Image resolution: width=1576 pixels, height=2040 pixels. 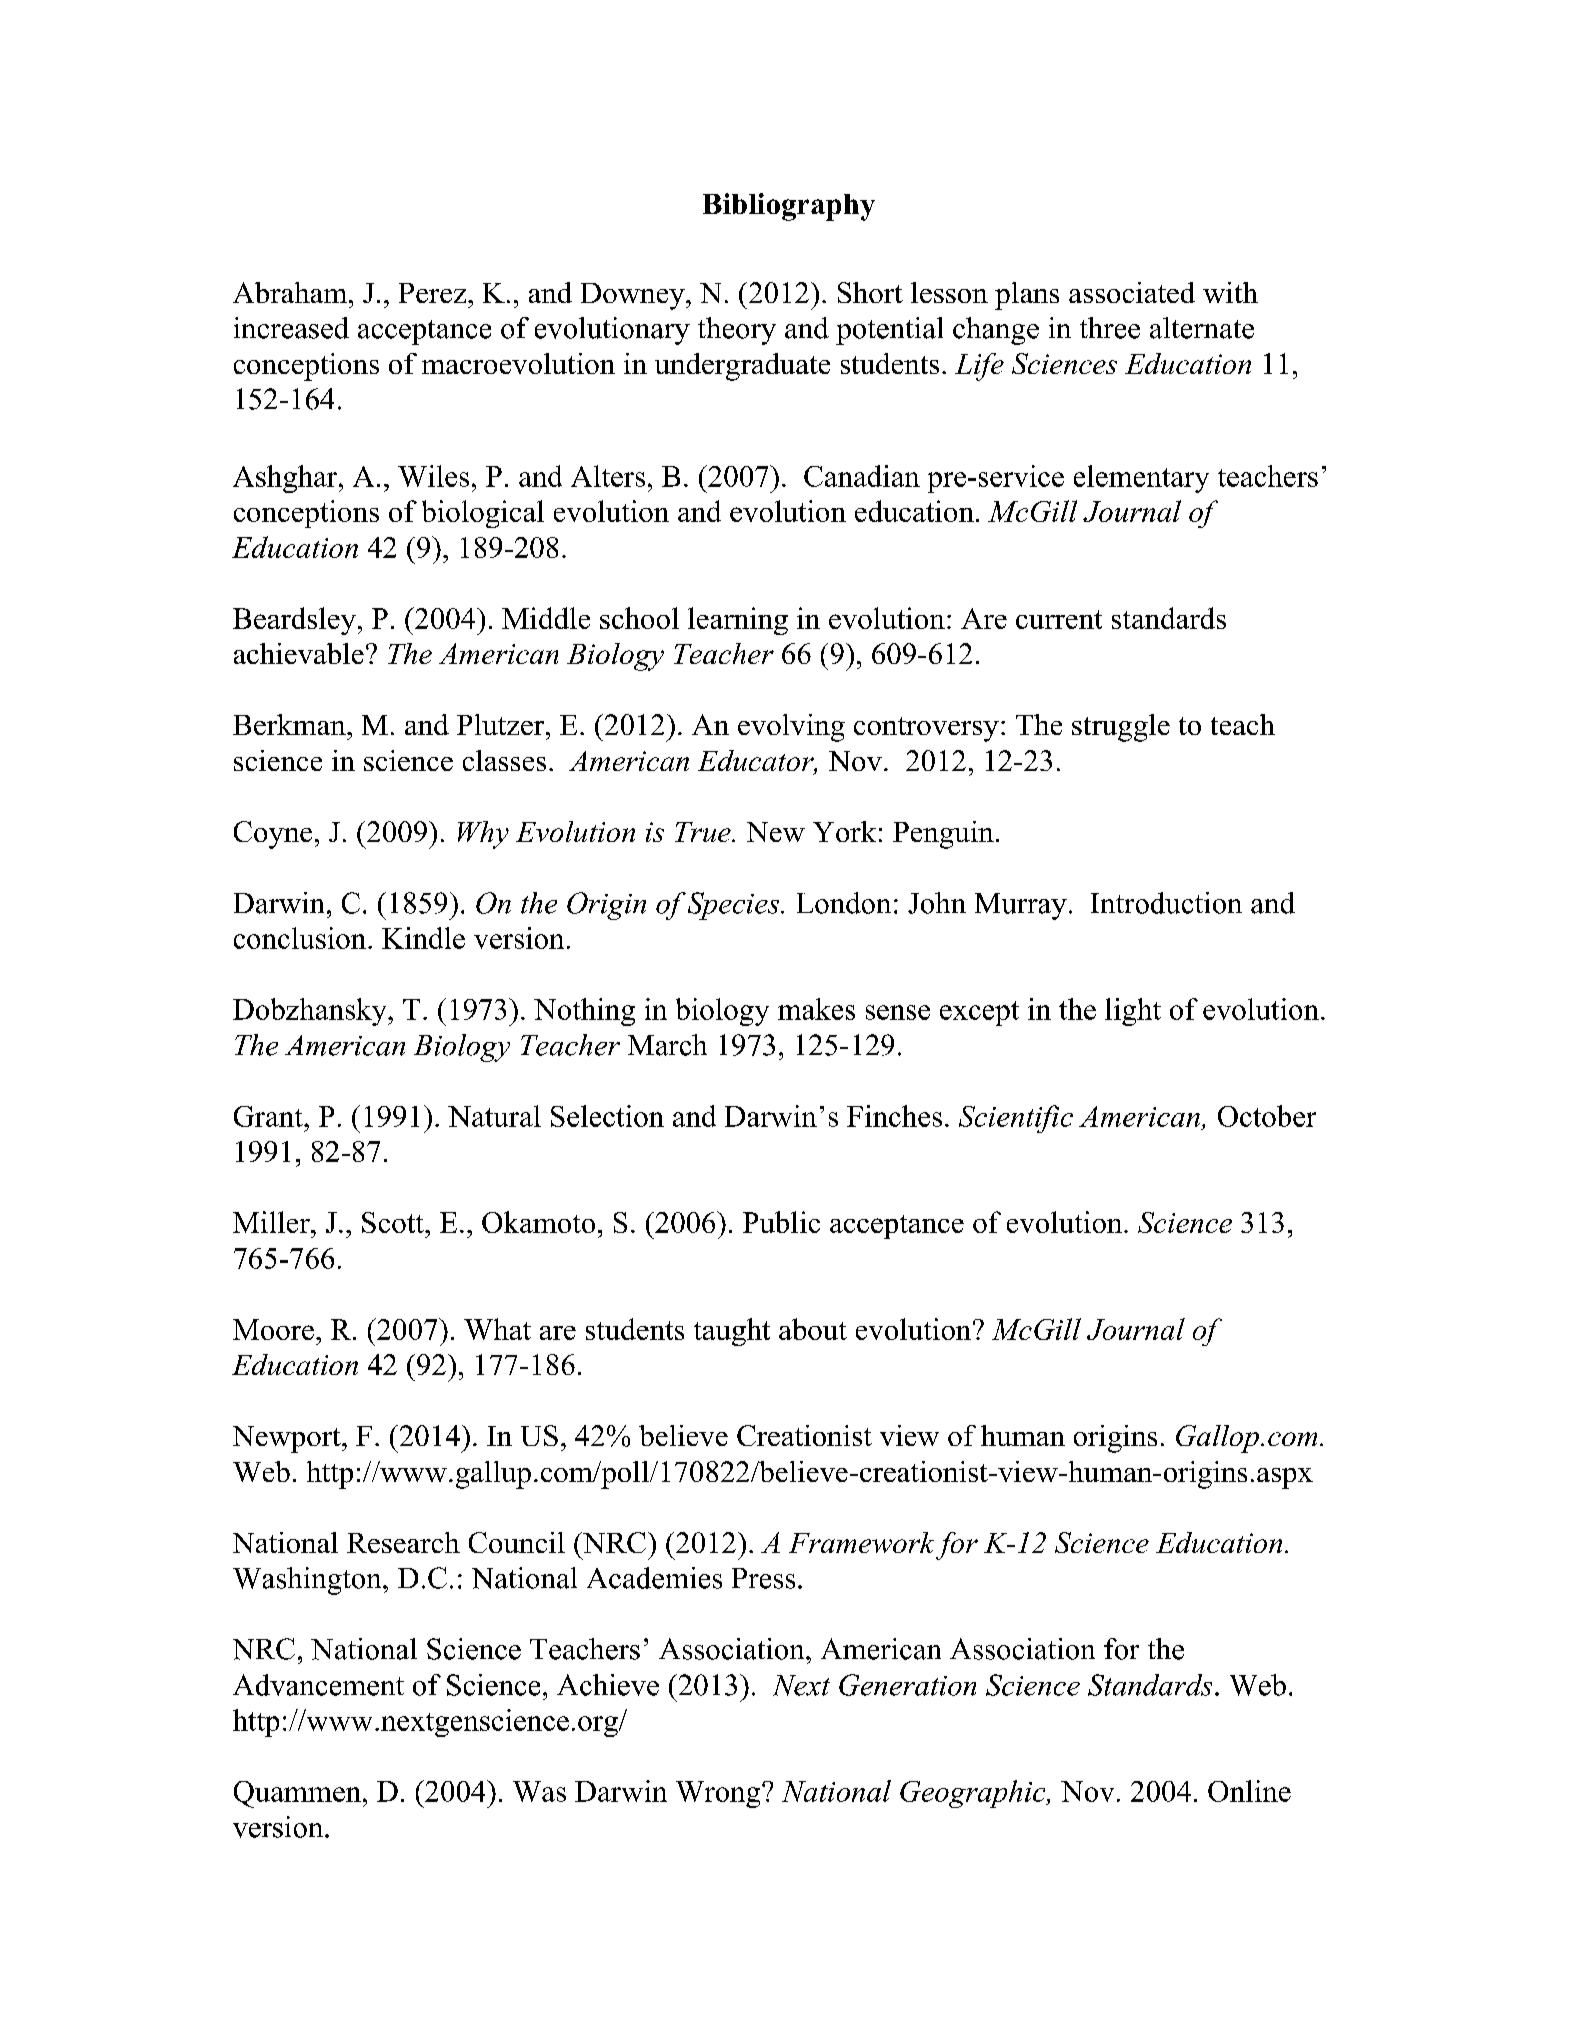 What do you see at coordinates (423, 938) in the screenshot?
I see `Kindle` at bounding box center [423, 938].
